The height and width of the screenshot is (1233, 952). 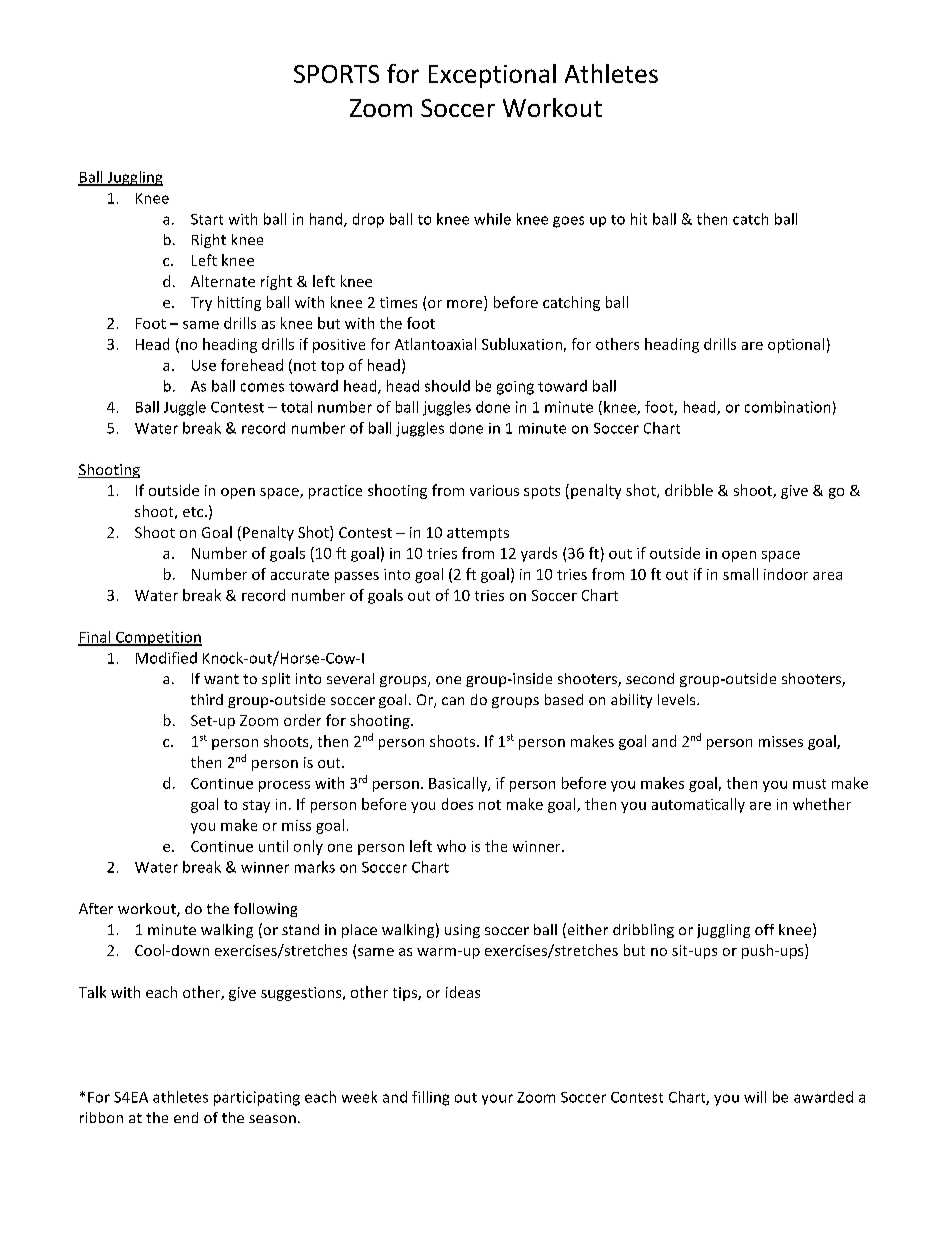 What do you see at coordinates (158, 638) in the screenshot?
I see `Competition` at bounding box center [158, 638].
